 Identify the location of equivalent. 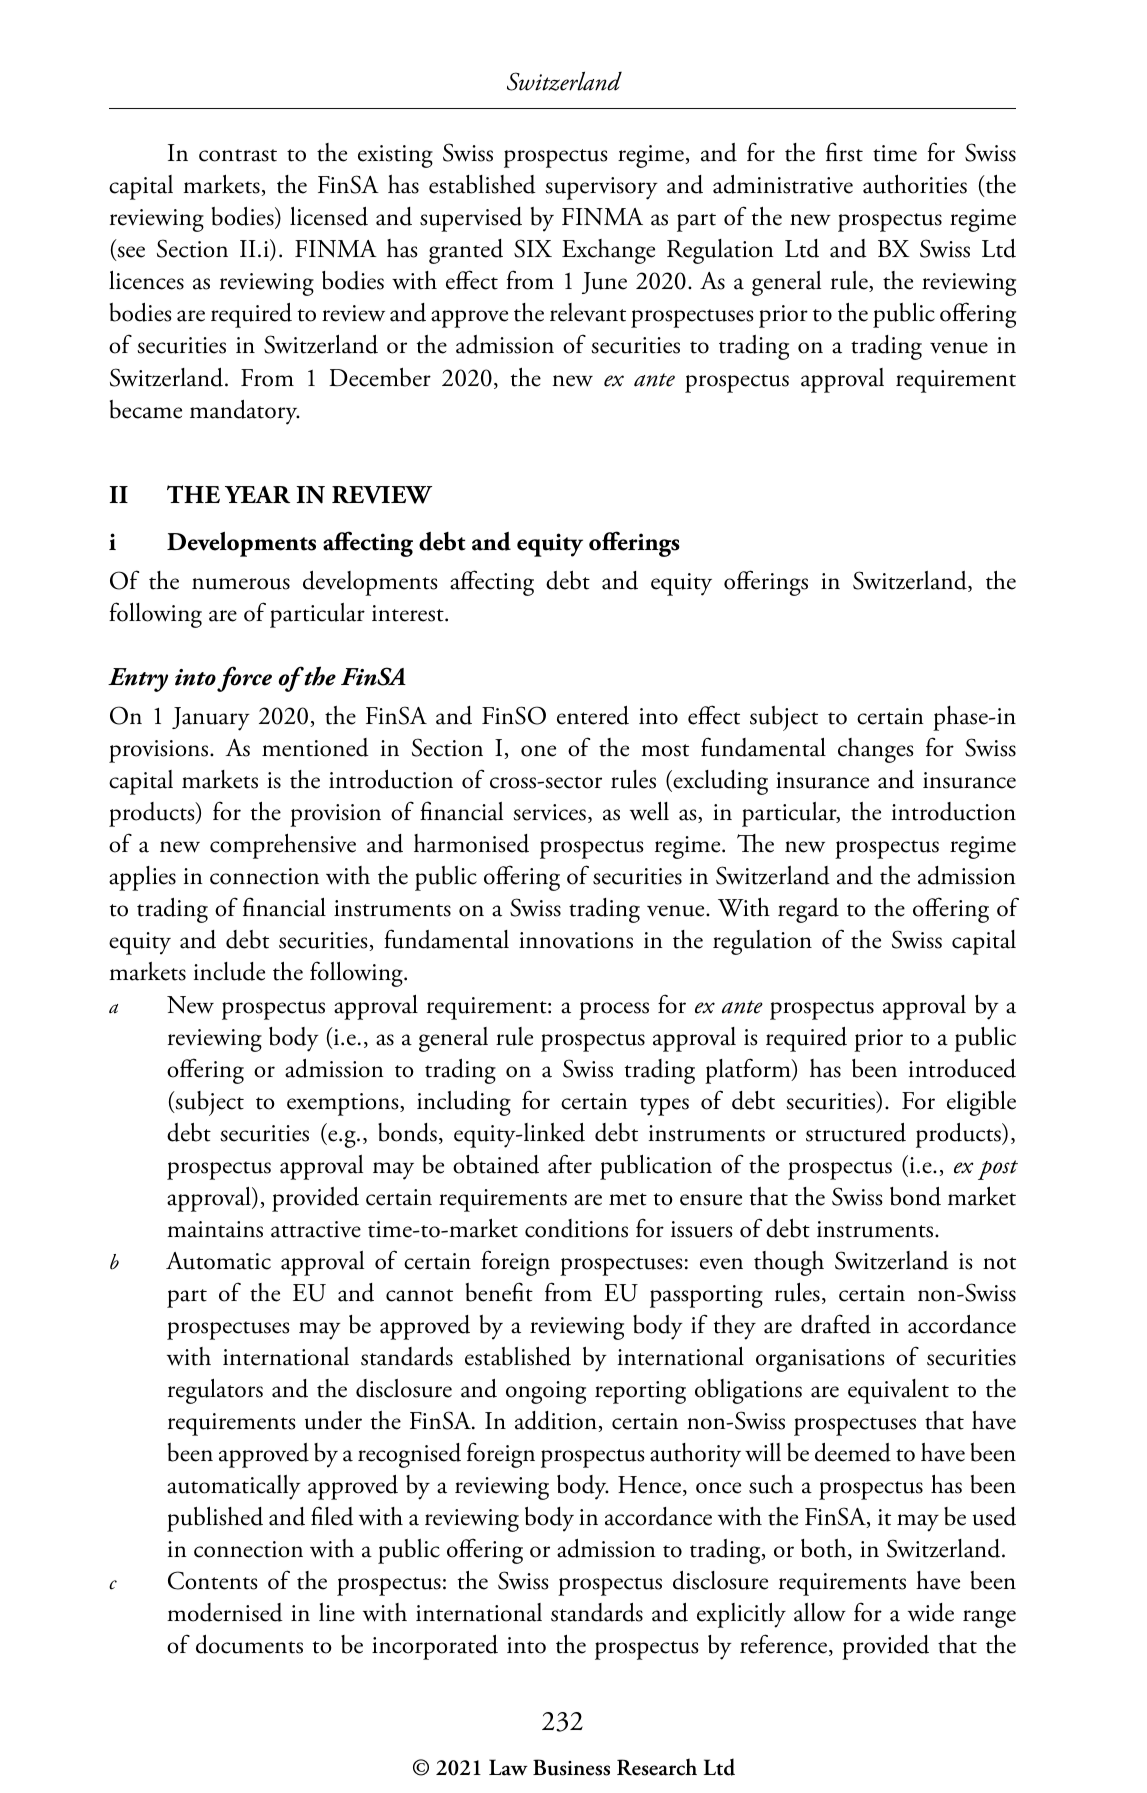
(898, 1391).
